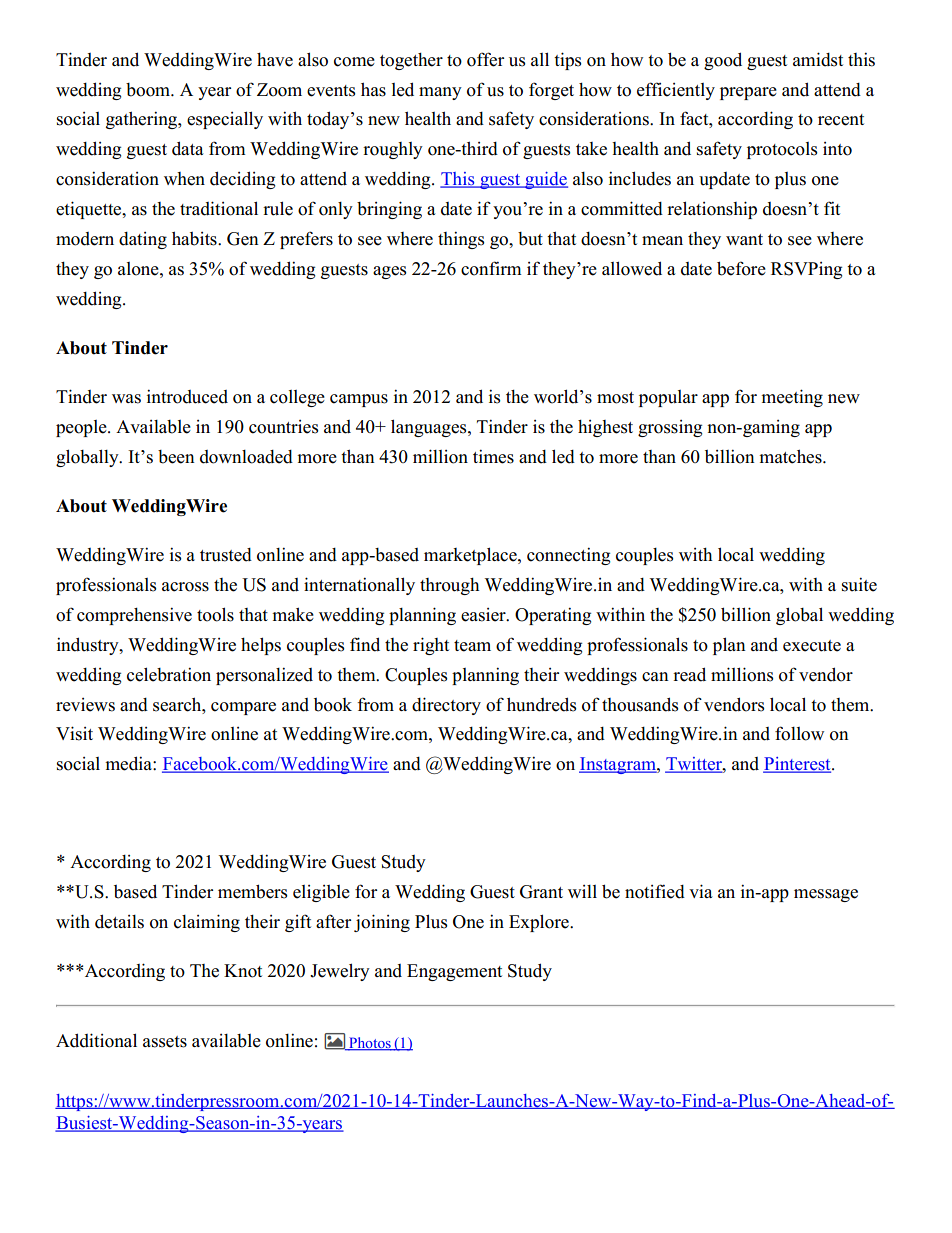  What do you see at coordinates (165, 1042) in the document?
I see `assets` at bounding box center [165, 1042].
